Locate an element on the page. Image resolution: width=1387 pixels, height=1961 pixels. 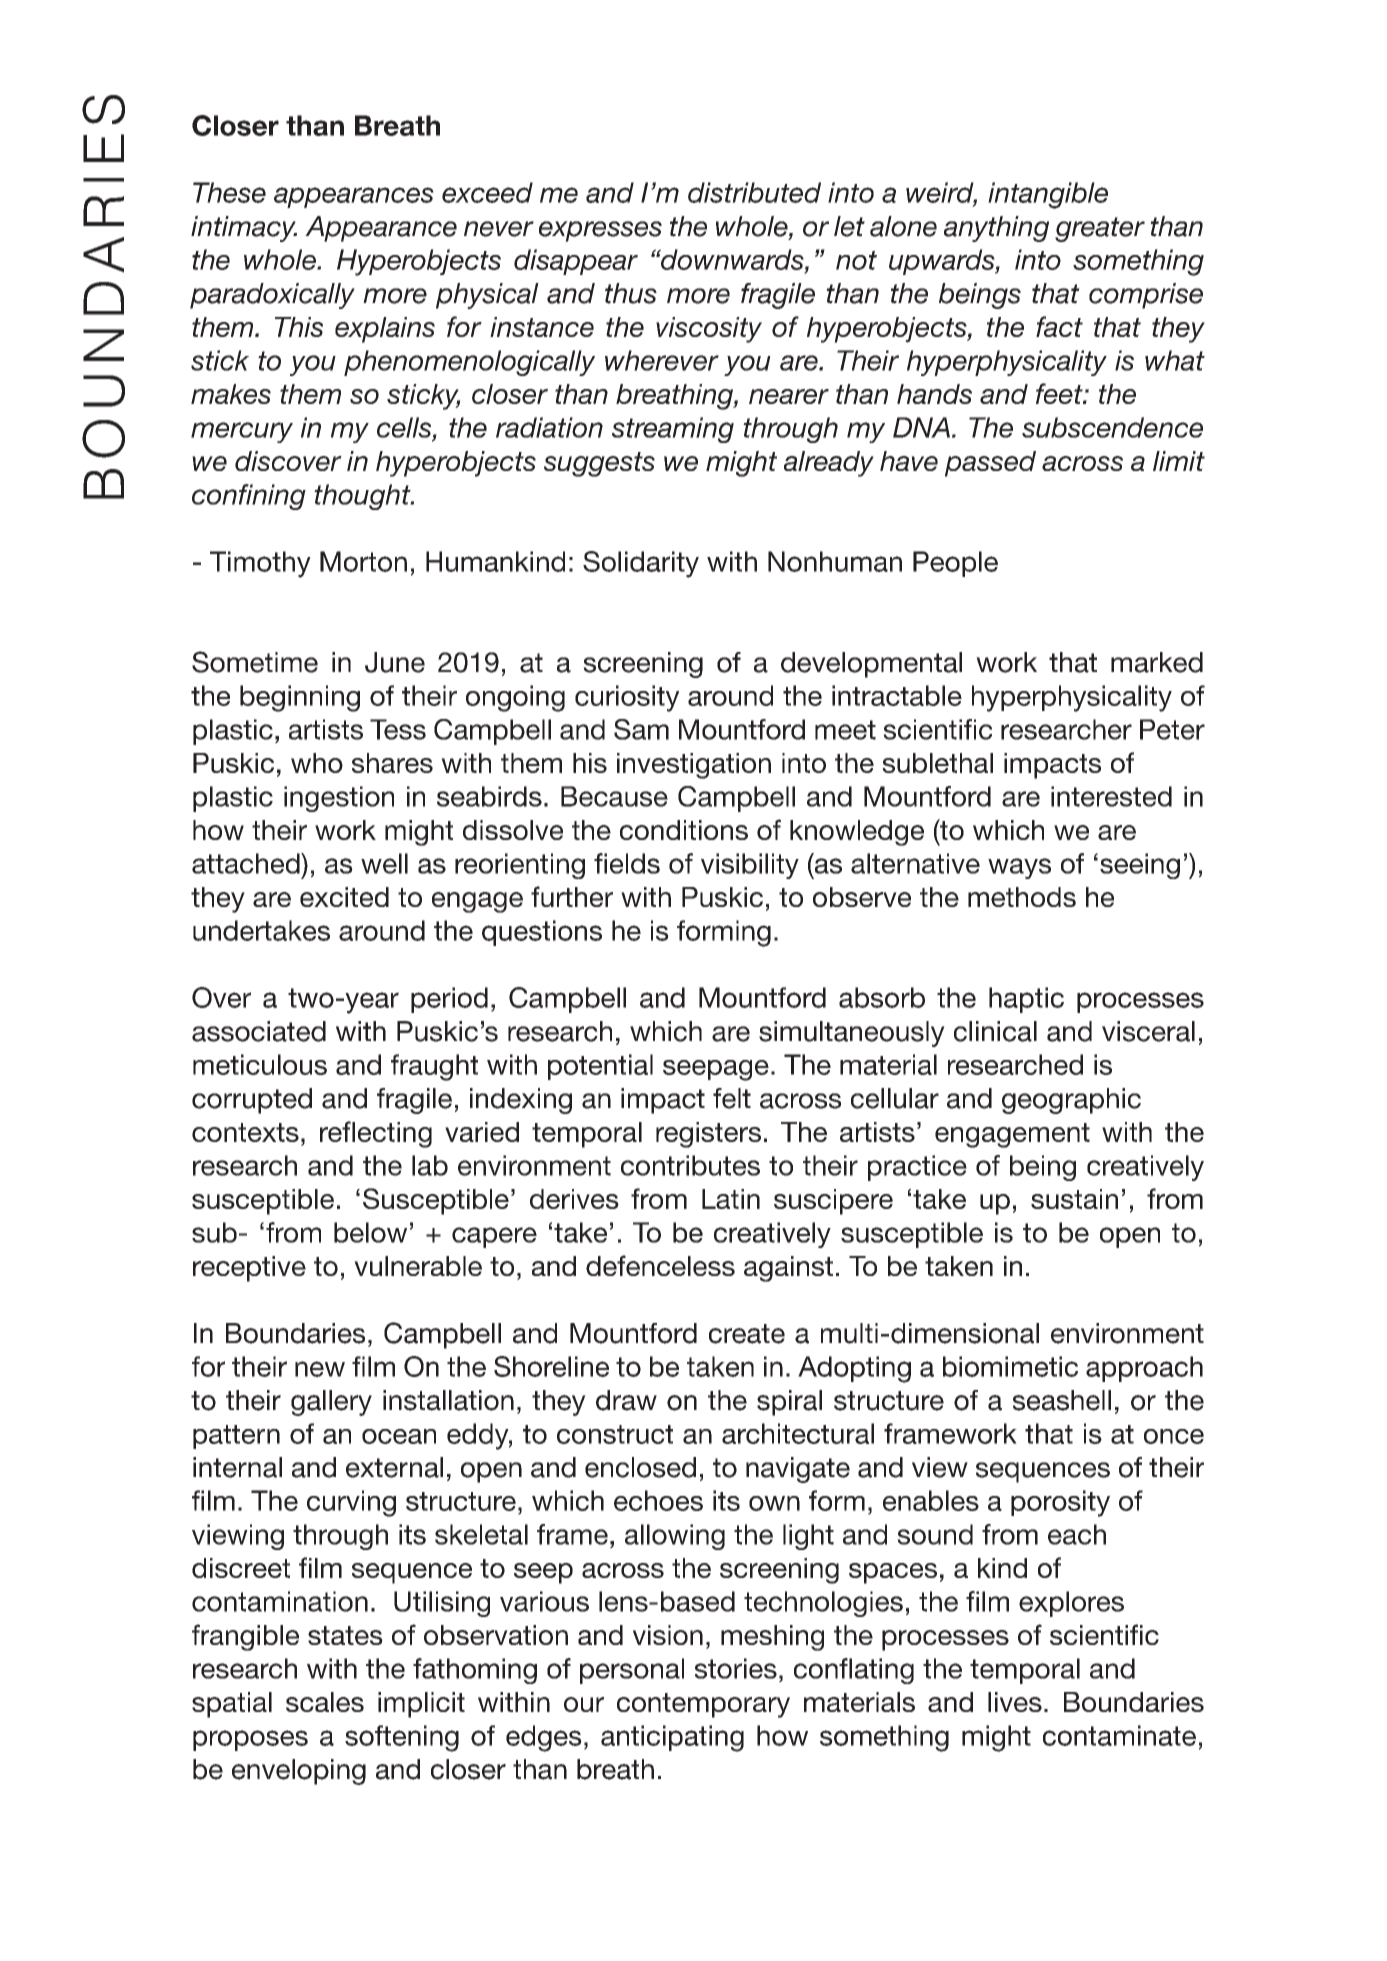
distributed is located at coordinates (754, 192).
